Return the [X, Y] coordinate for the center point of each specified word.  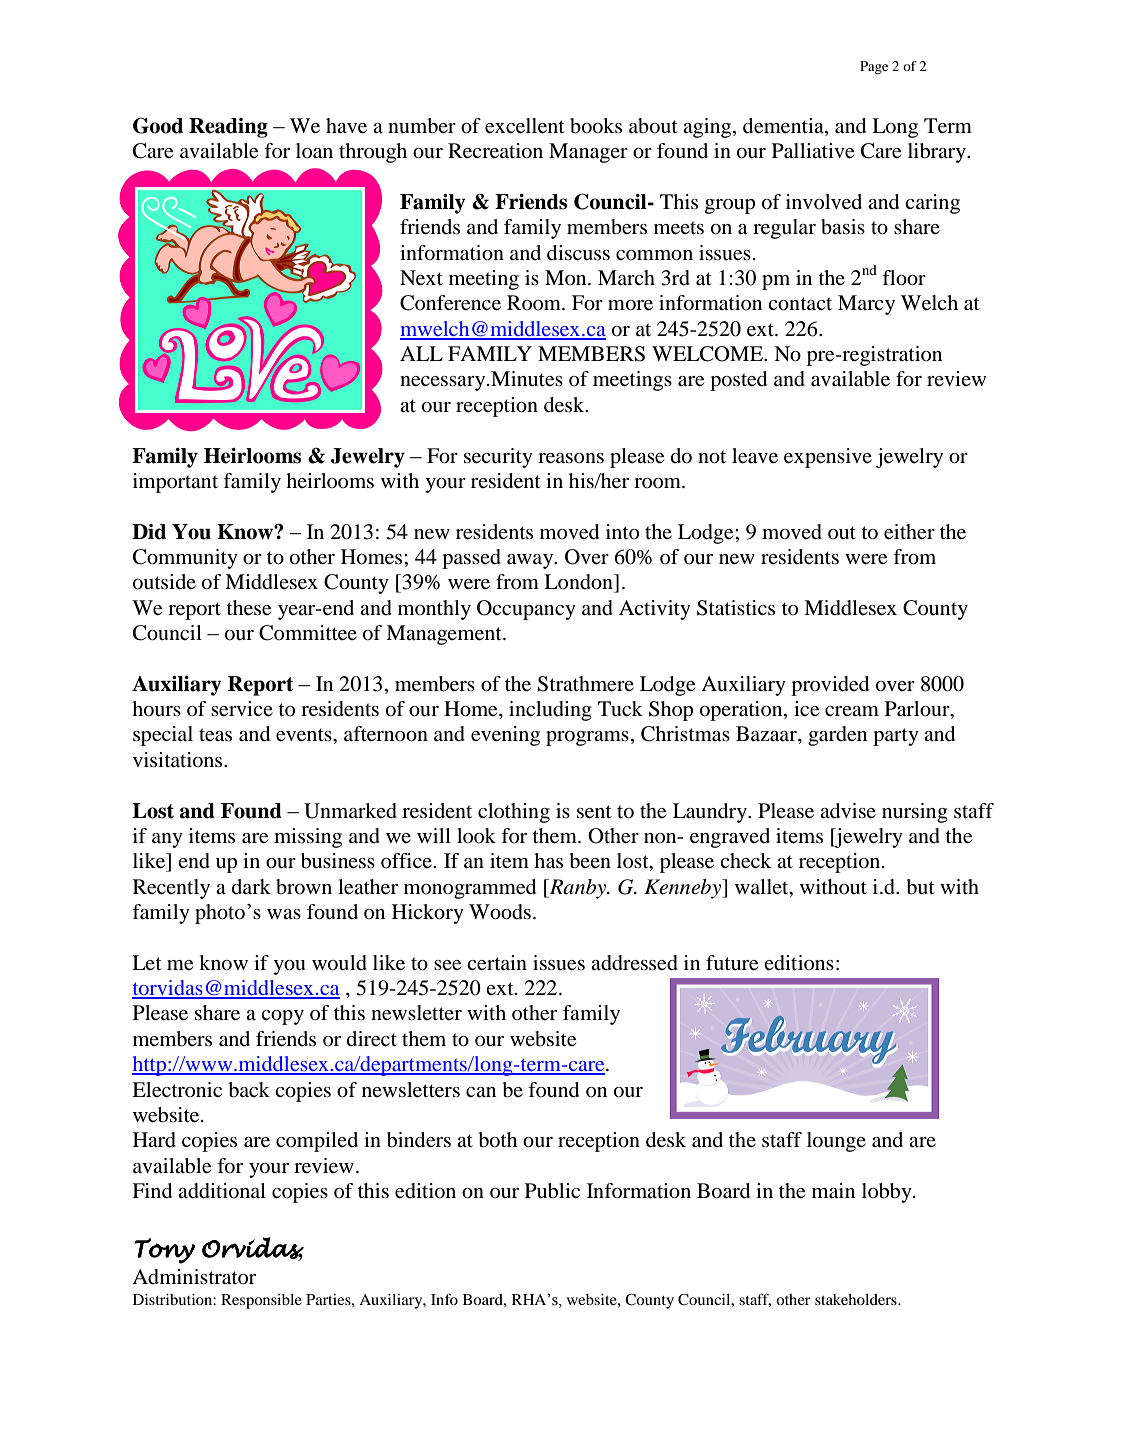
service [242, 709]
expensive [828, 458]
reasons [571, 458]
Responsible [261, 1301]
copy [282, 1017]
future [732, 963]
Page [874, 68]
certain [497, 963]
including [550, 711]
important [175, 483]
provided [830, 686]
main [833, 1191]
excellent [525, 126]
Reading [228, 128]
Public [552, 1191]
